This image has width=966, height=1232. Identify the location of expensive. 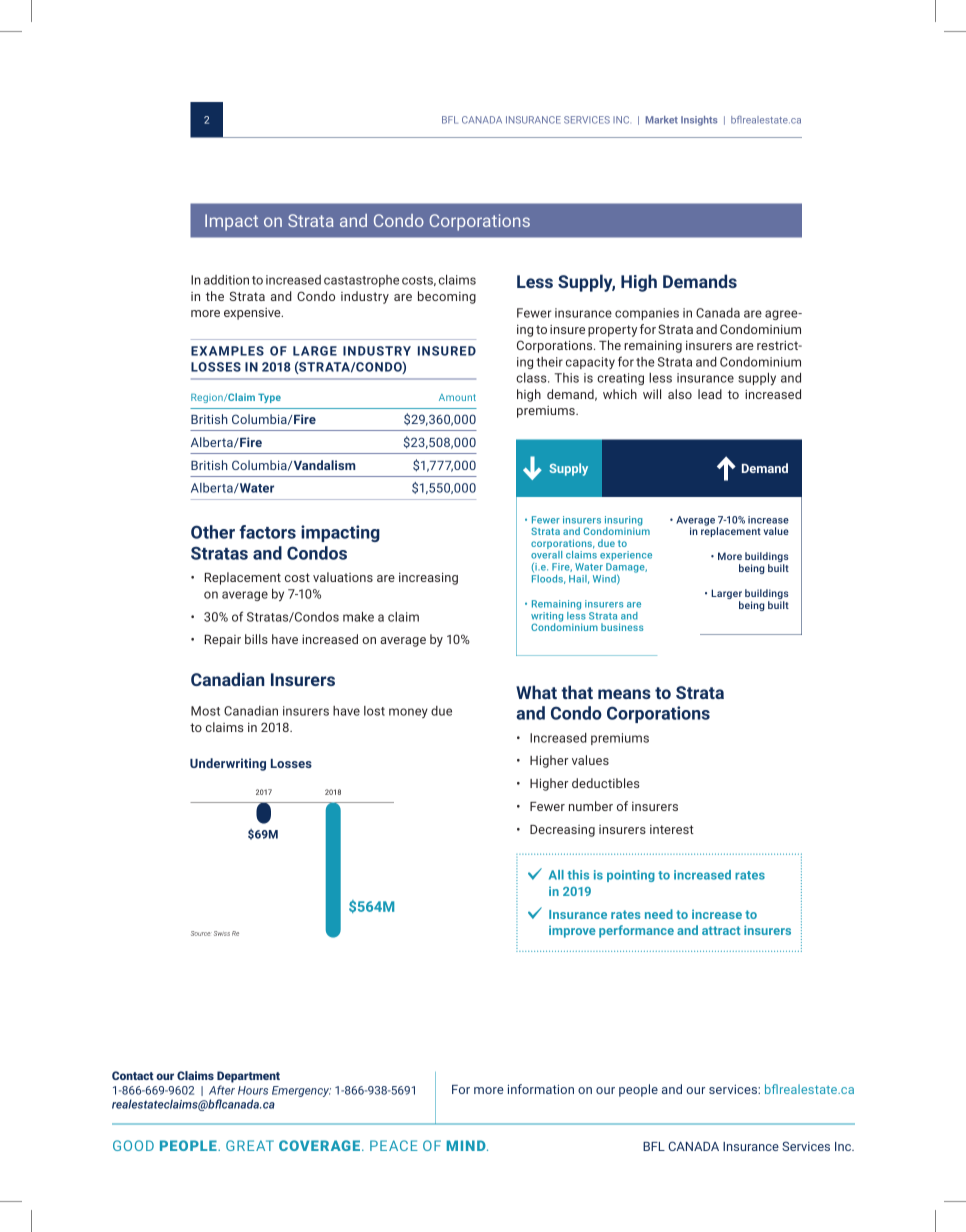
(253, 314).
